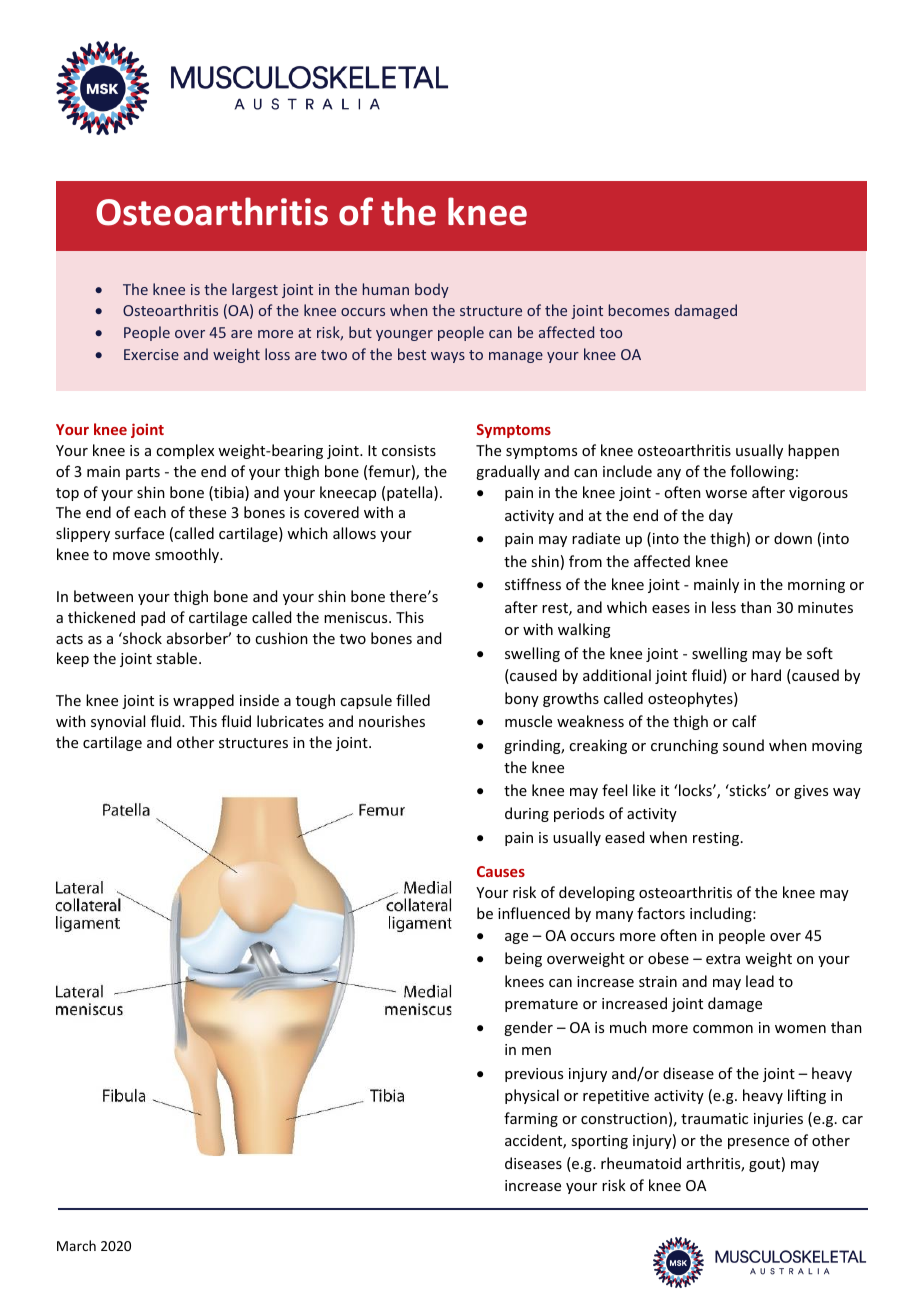 The height and width of the image is (1308, 924). Describe the element at coordinates (76, 1245) in the image. I see `March` at that location.
